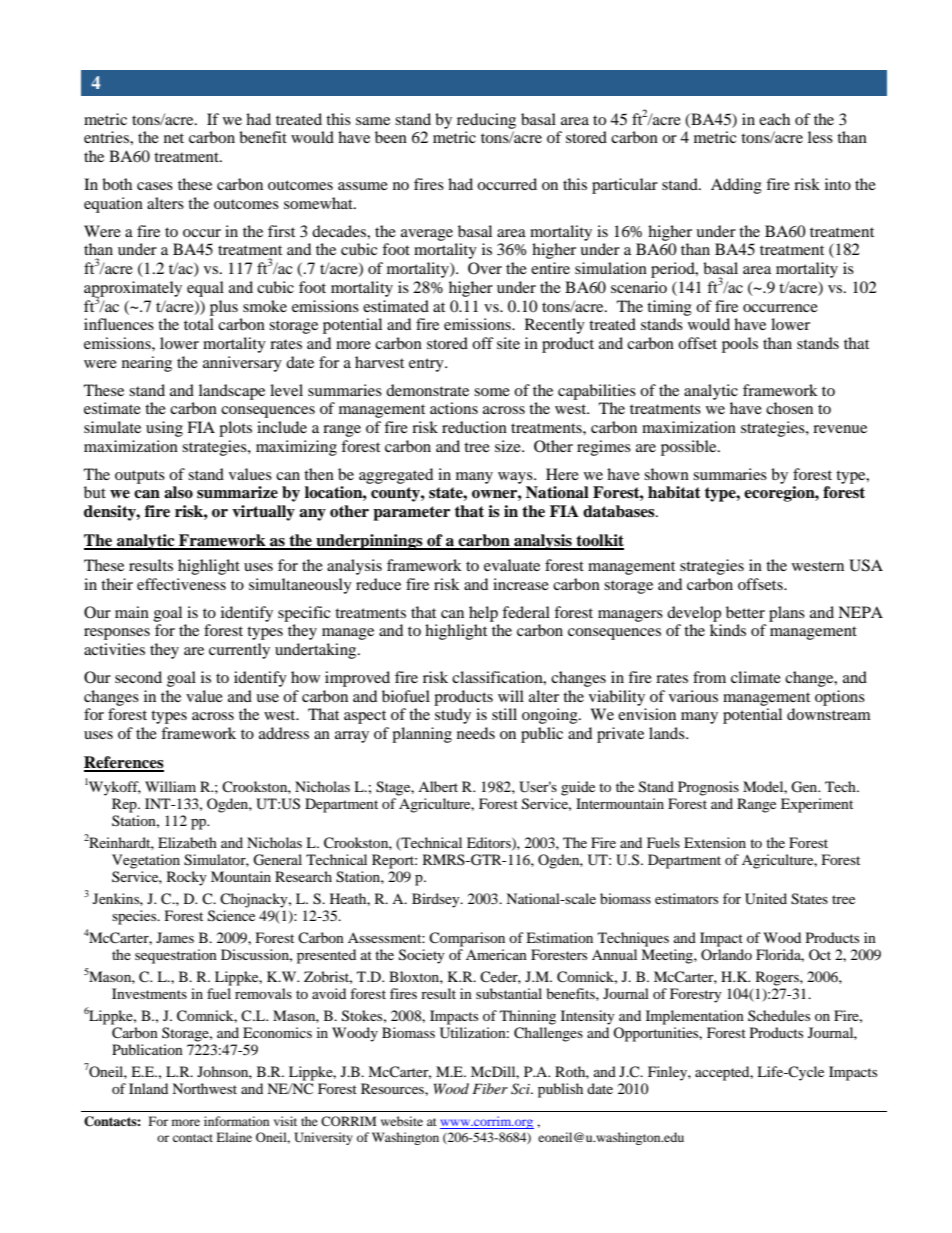 The width and height of the screenshot is (952, 1233). I want to click on Fiber, so click(490, 1088).
